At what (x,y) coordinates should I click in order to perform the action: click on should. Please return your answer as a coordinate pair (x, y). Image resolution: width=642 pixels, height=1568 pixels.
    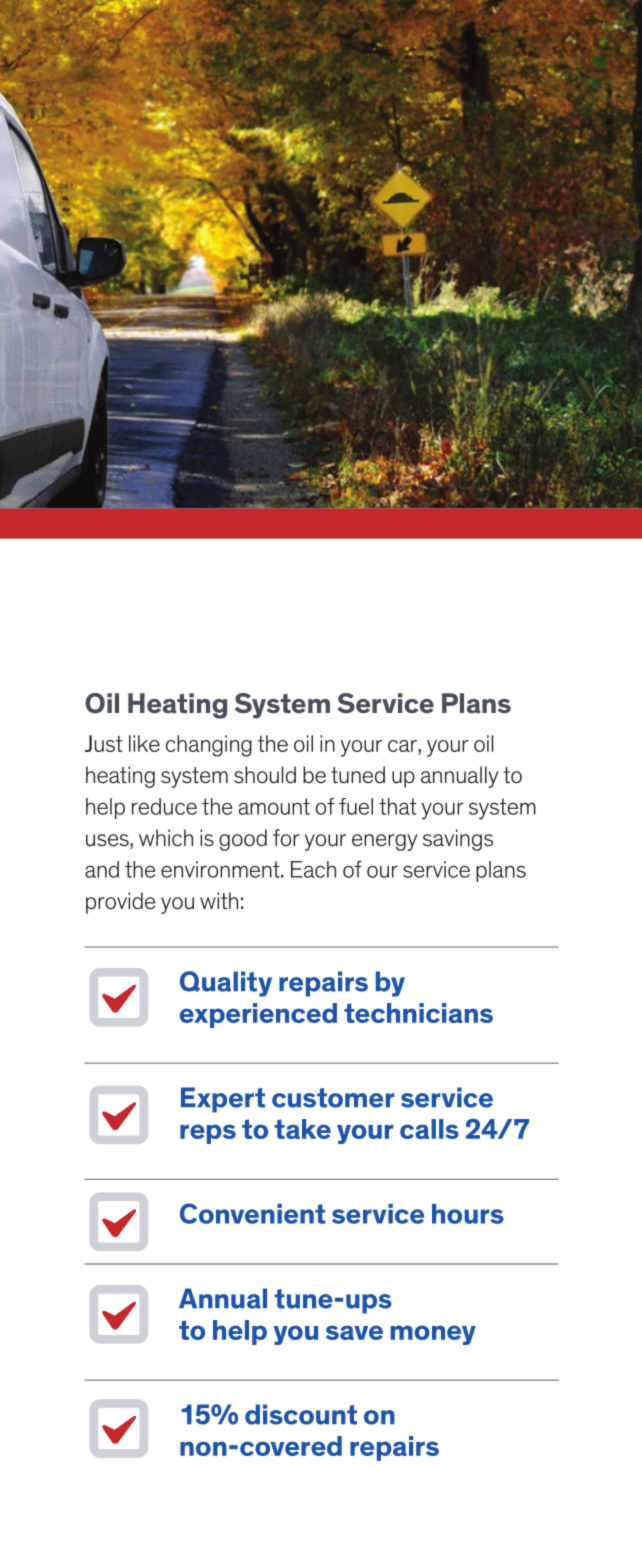
    Looking at the image, I should click on (265, 775).
